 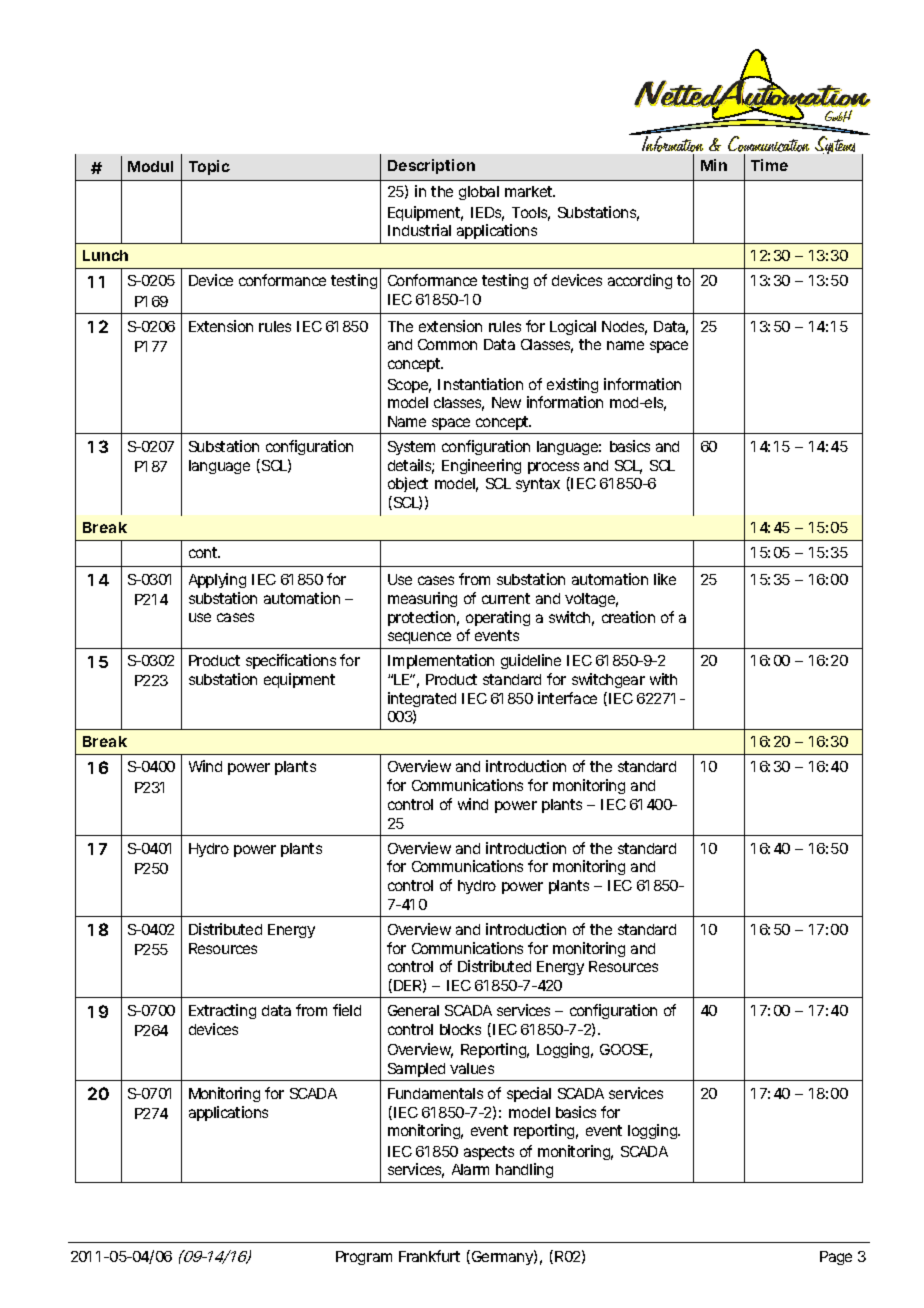 I want to click on Applying, so click(x=217, y=580).
